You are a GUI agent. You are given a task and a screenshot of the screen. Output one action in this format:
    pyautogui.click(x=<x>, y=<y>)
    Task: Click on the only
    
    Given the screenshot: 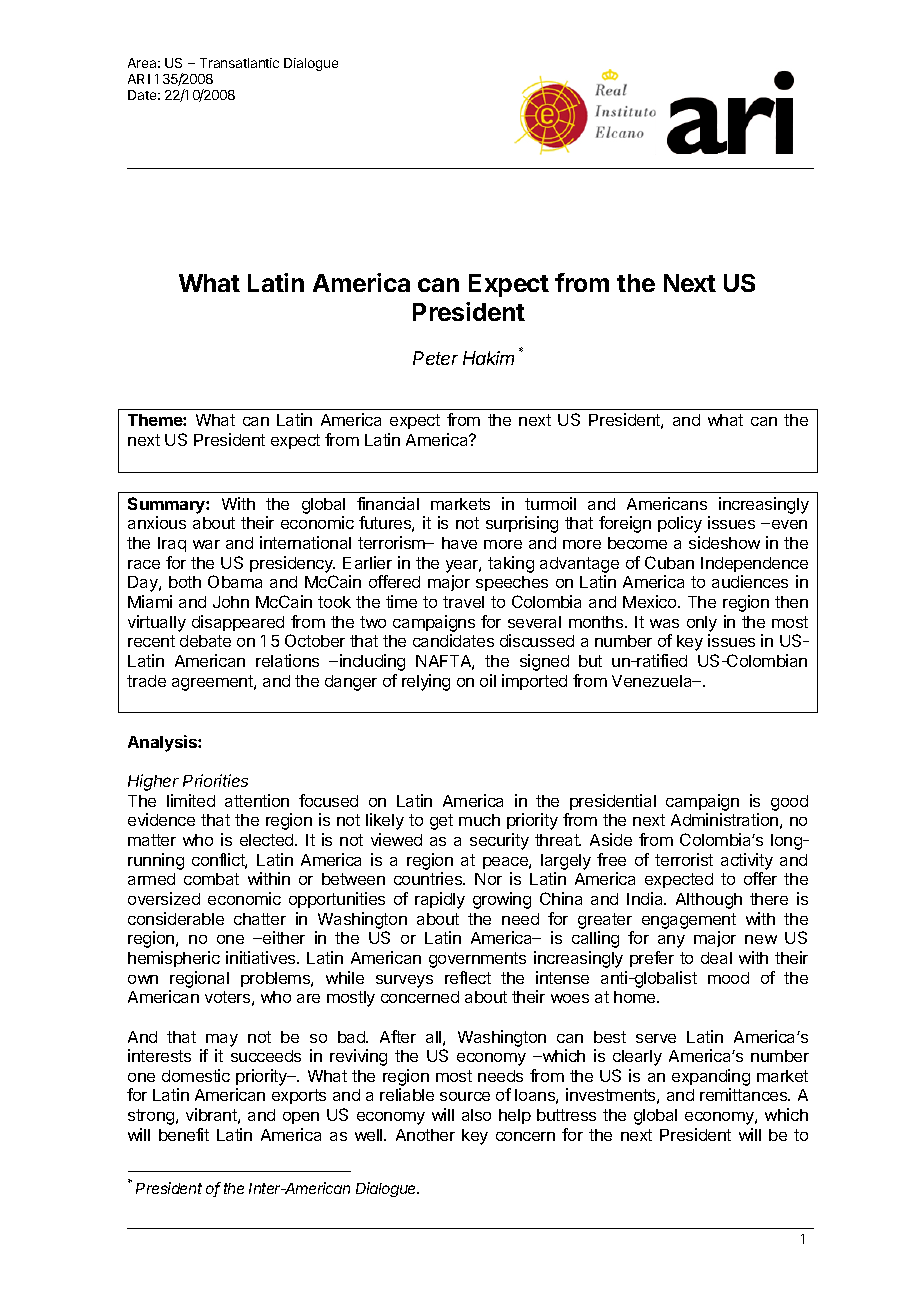 What is the action you would take?
    pyautogui.click(x=702, y=624)
